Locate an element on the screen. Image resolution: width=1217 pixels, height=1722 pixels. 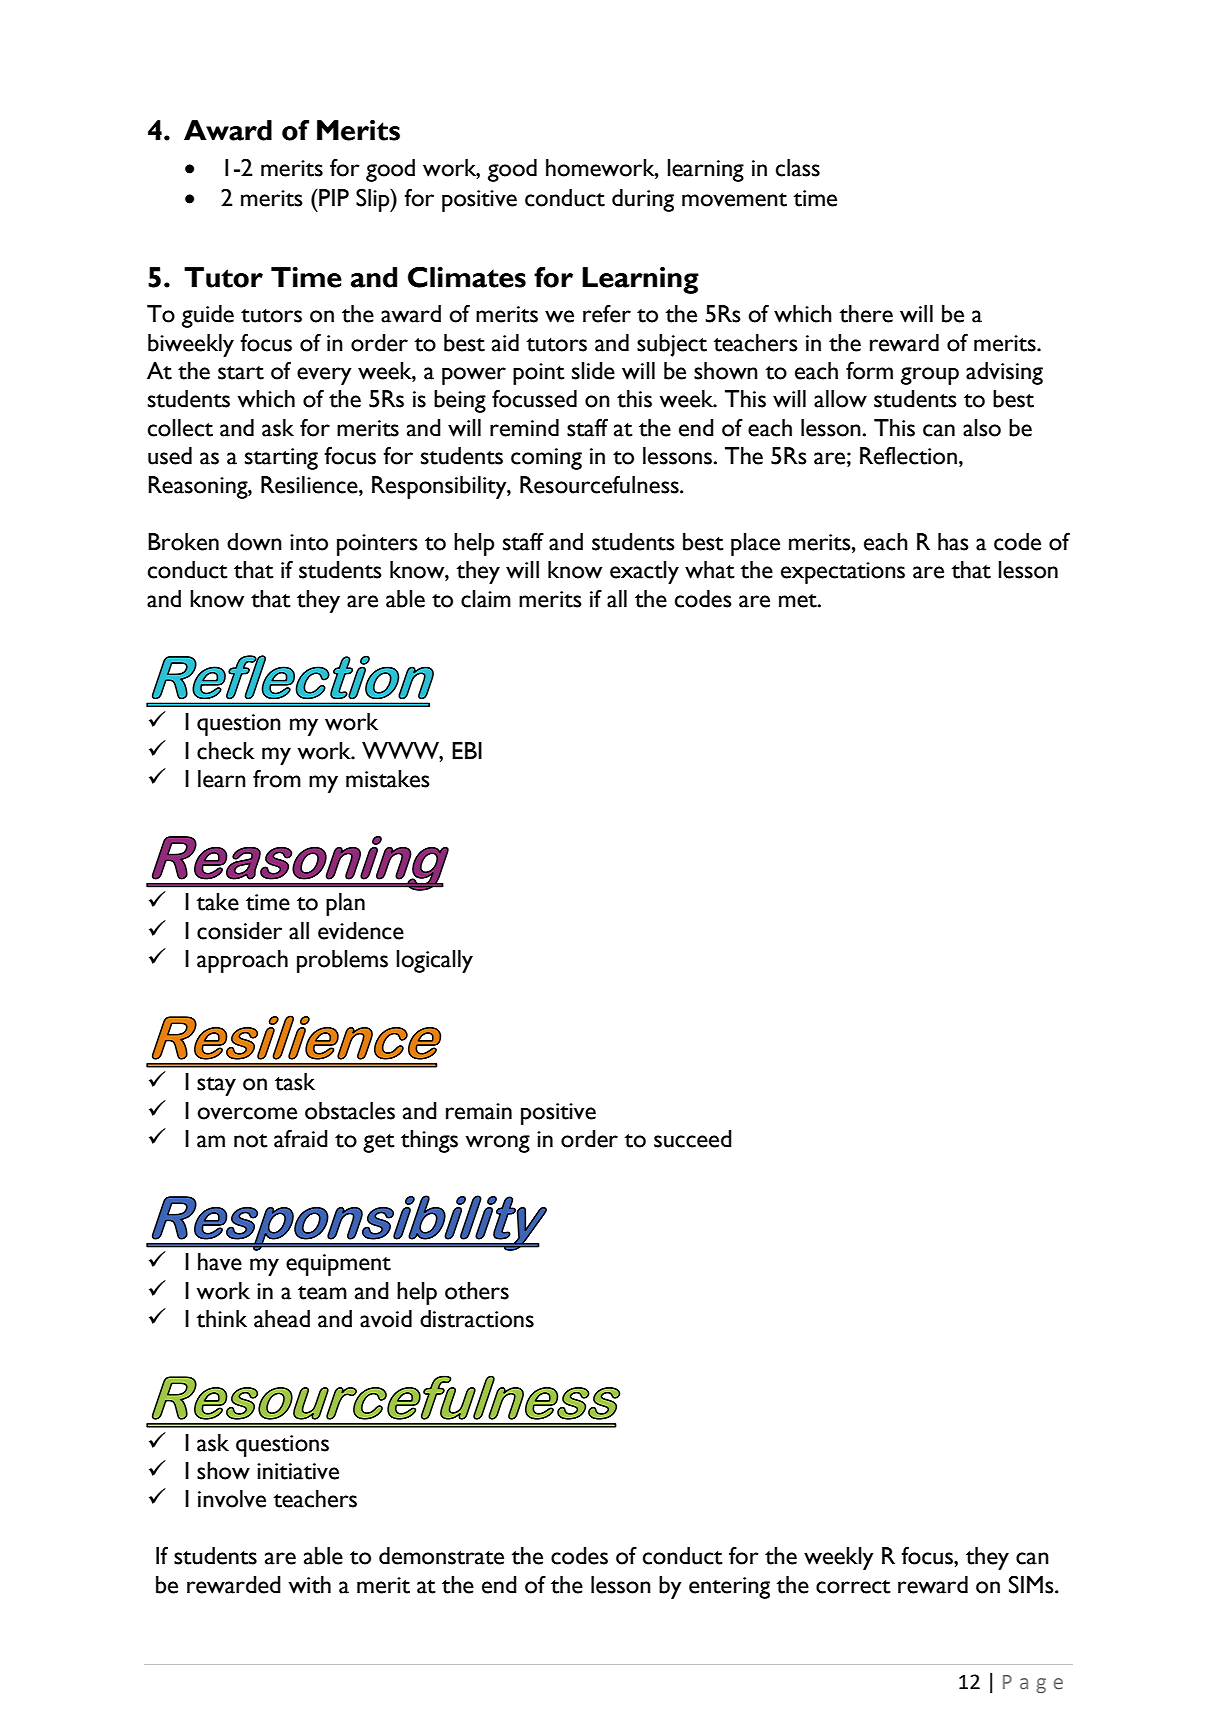
during is located at coordinates (643, 200).
